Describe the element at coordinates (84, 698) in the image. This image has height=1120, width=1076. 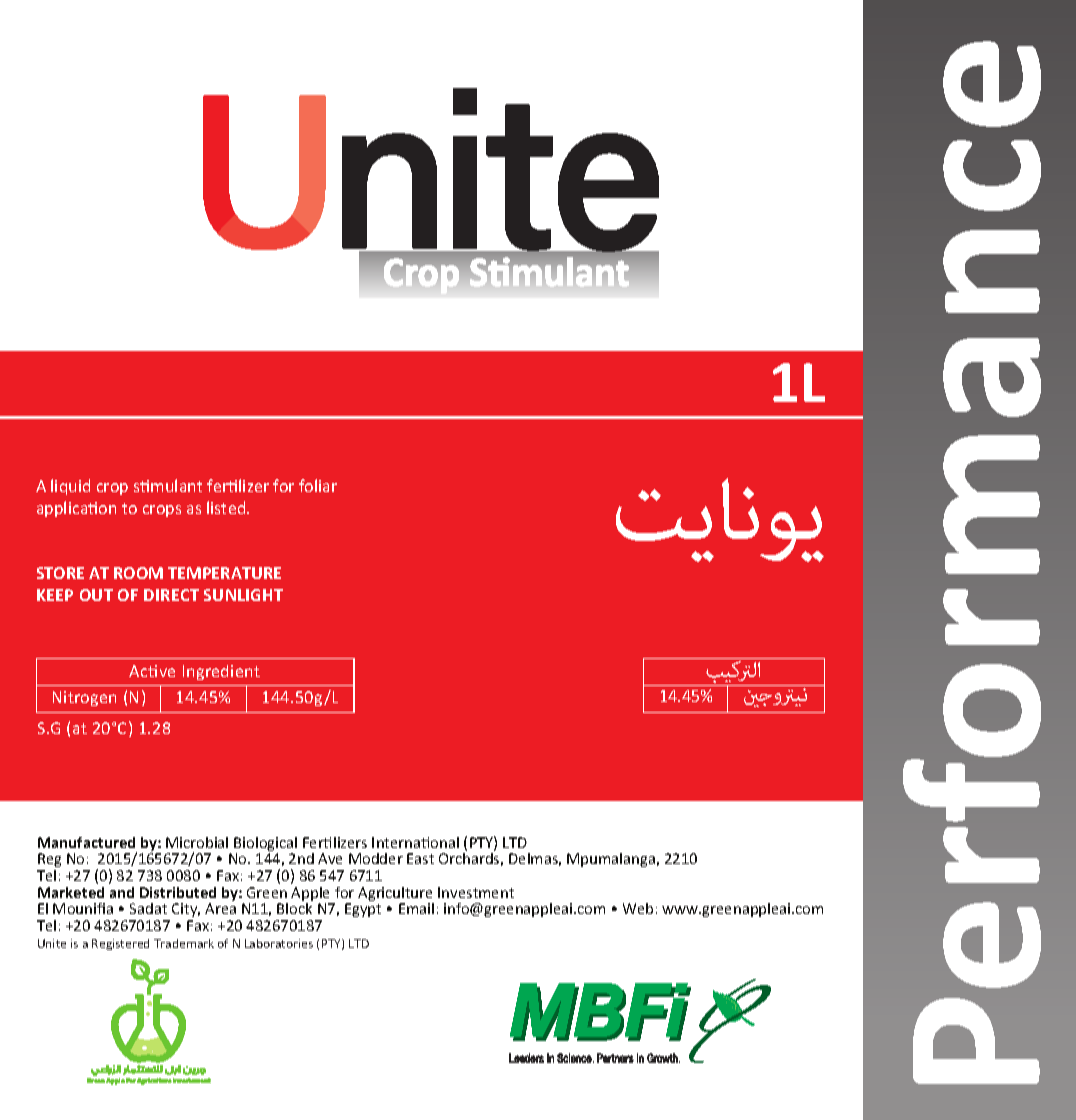
I see `Nitrogen` at that location.
